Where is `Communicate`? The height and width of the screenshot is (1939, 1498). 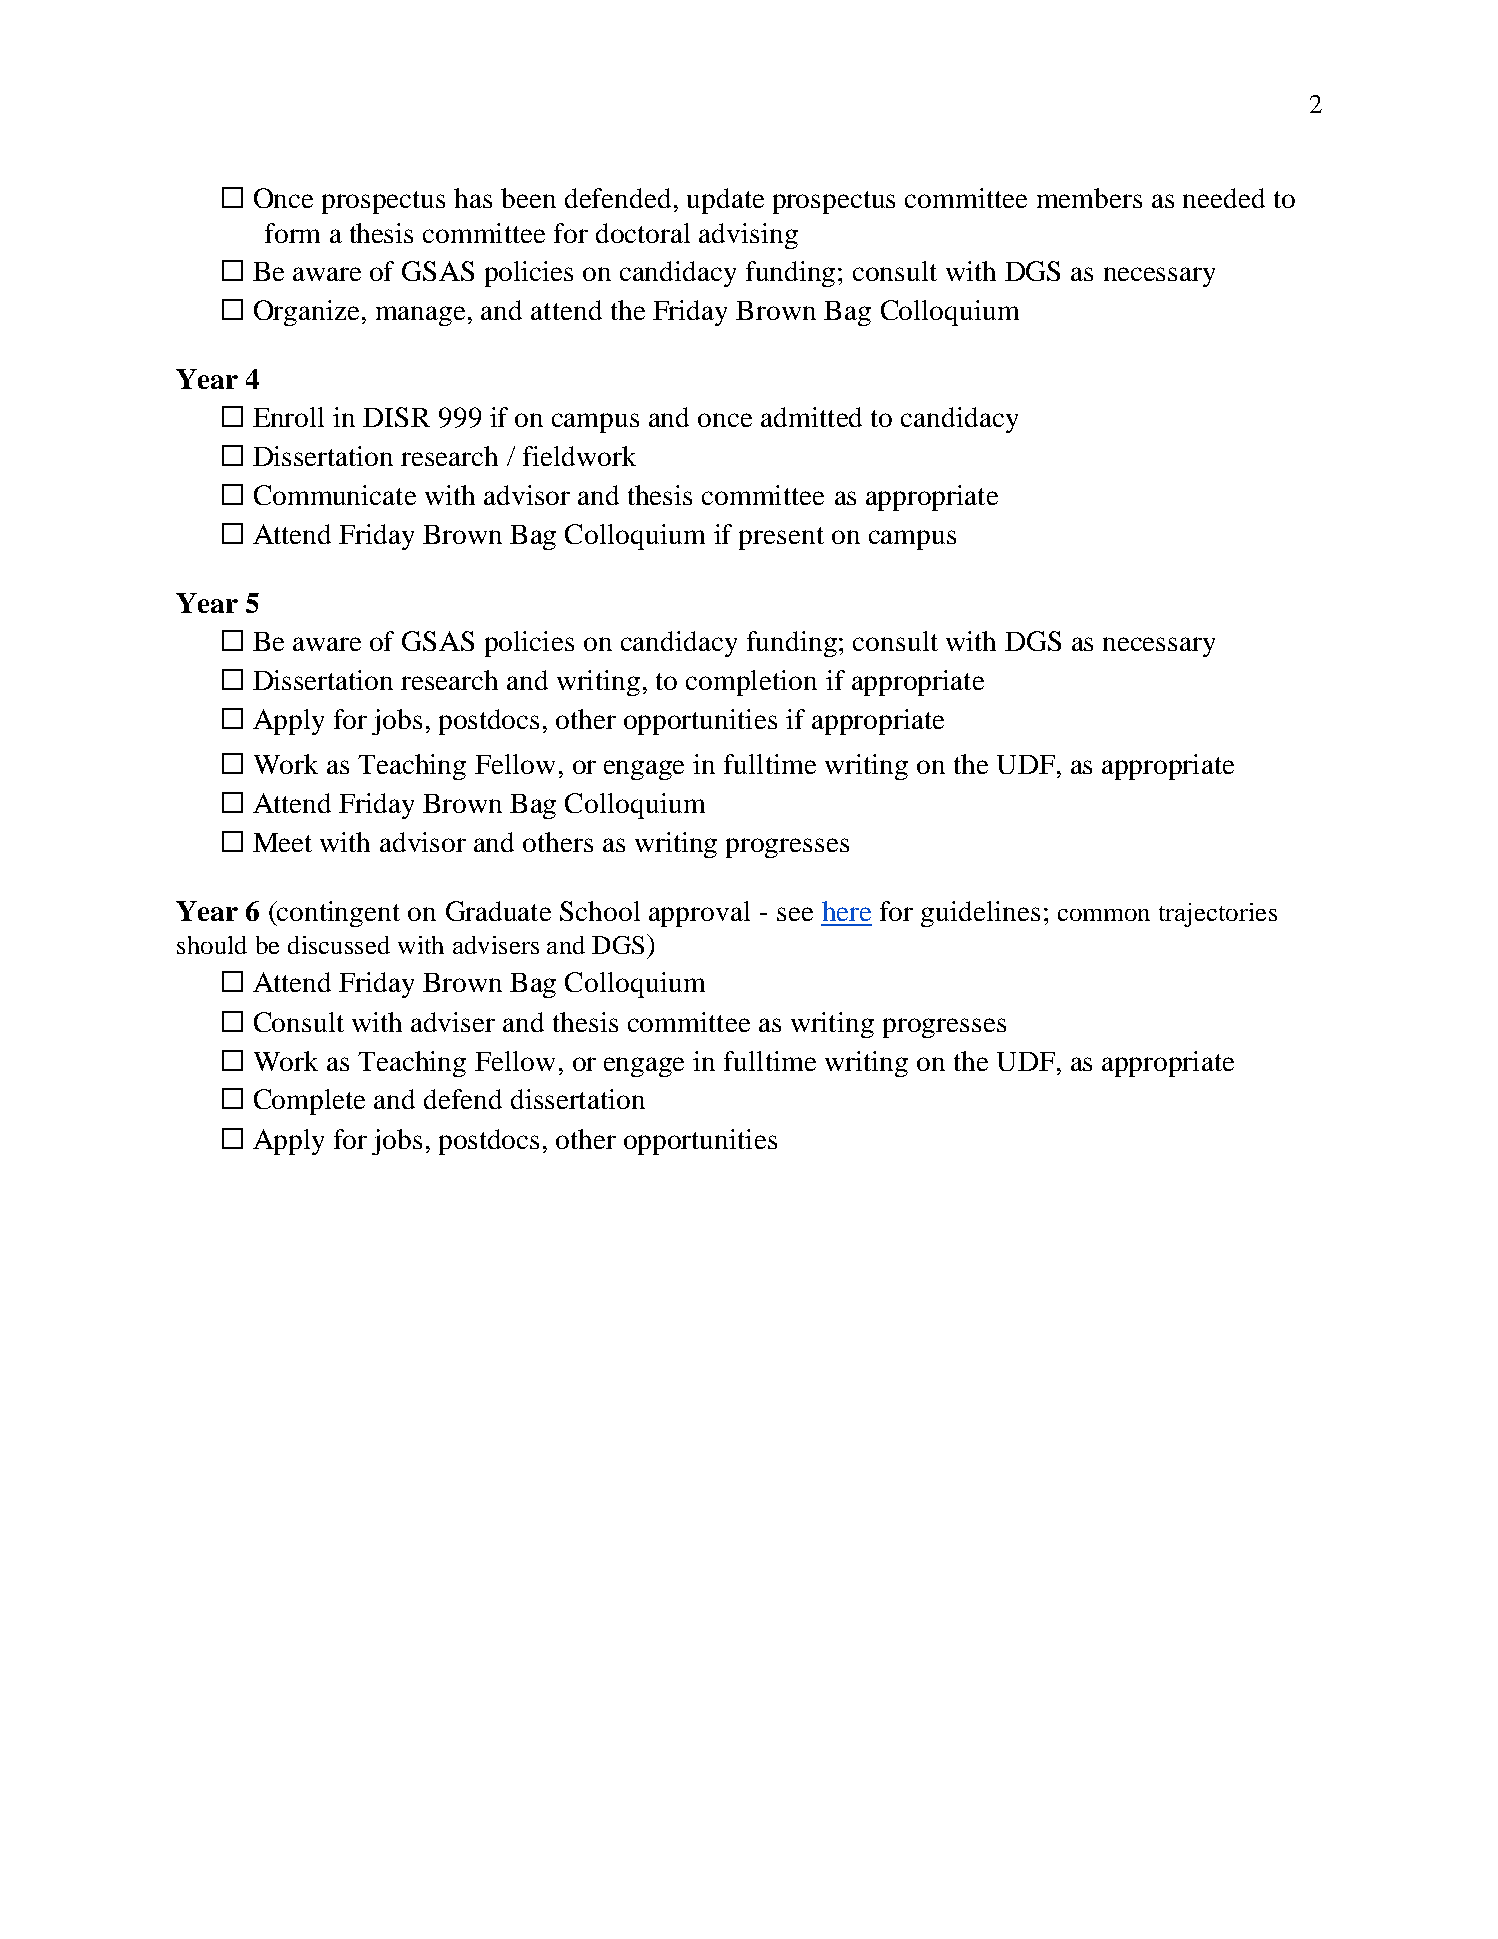
Communicate is located at coordinates (335, 495).
